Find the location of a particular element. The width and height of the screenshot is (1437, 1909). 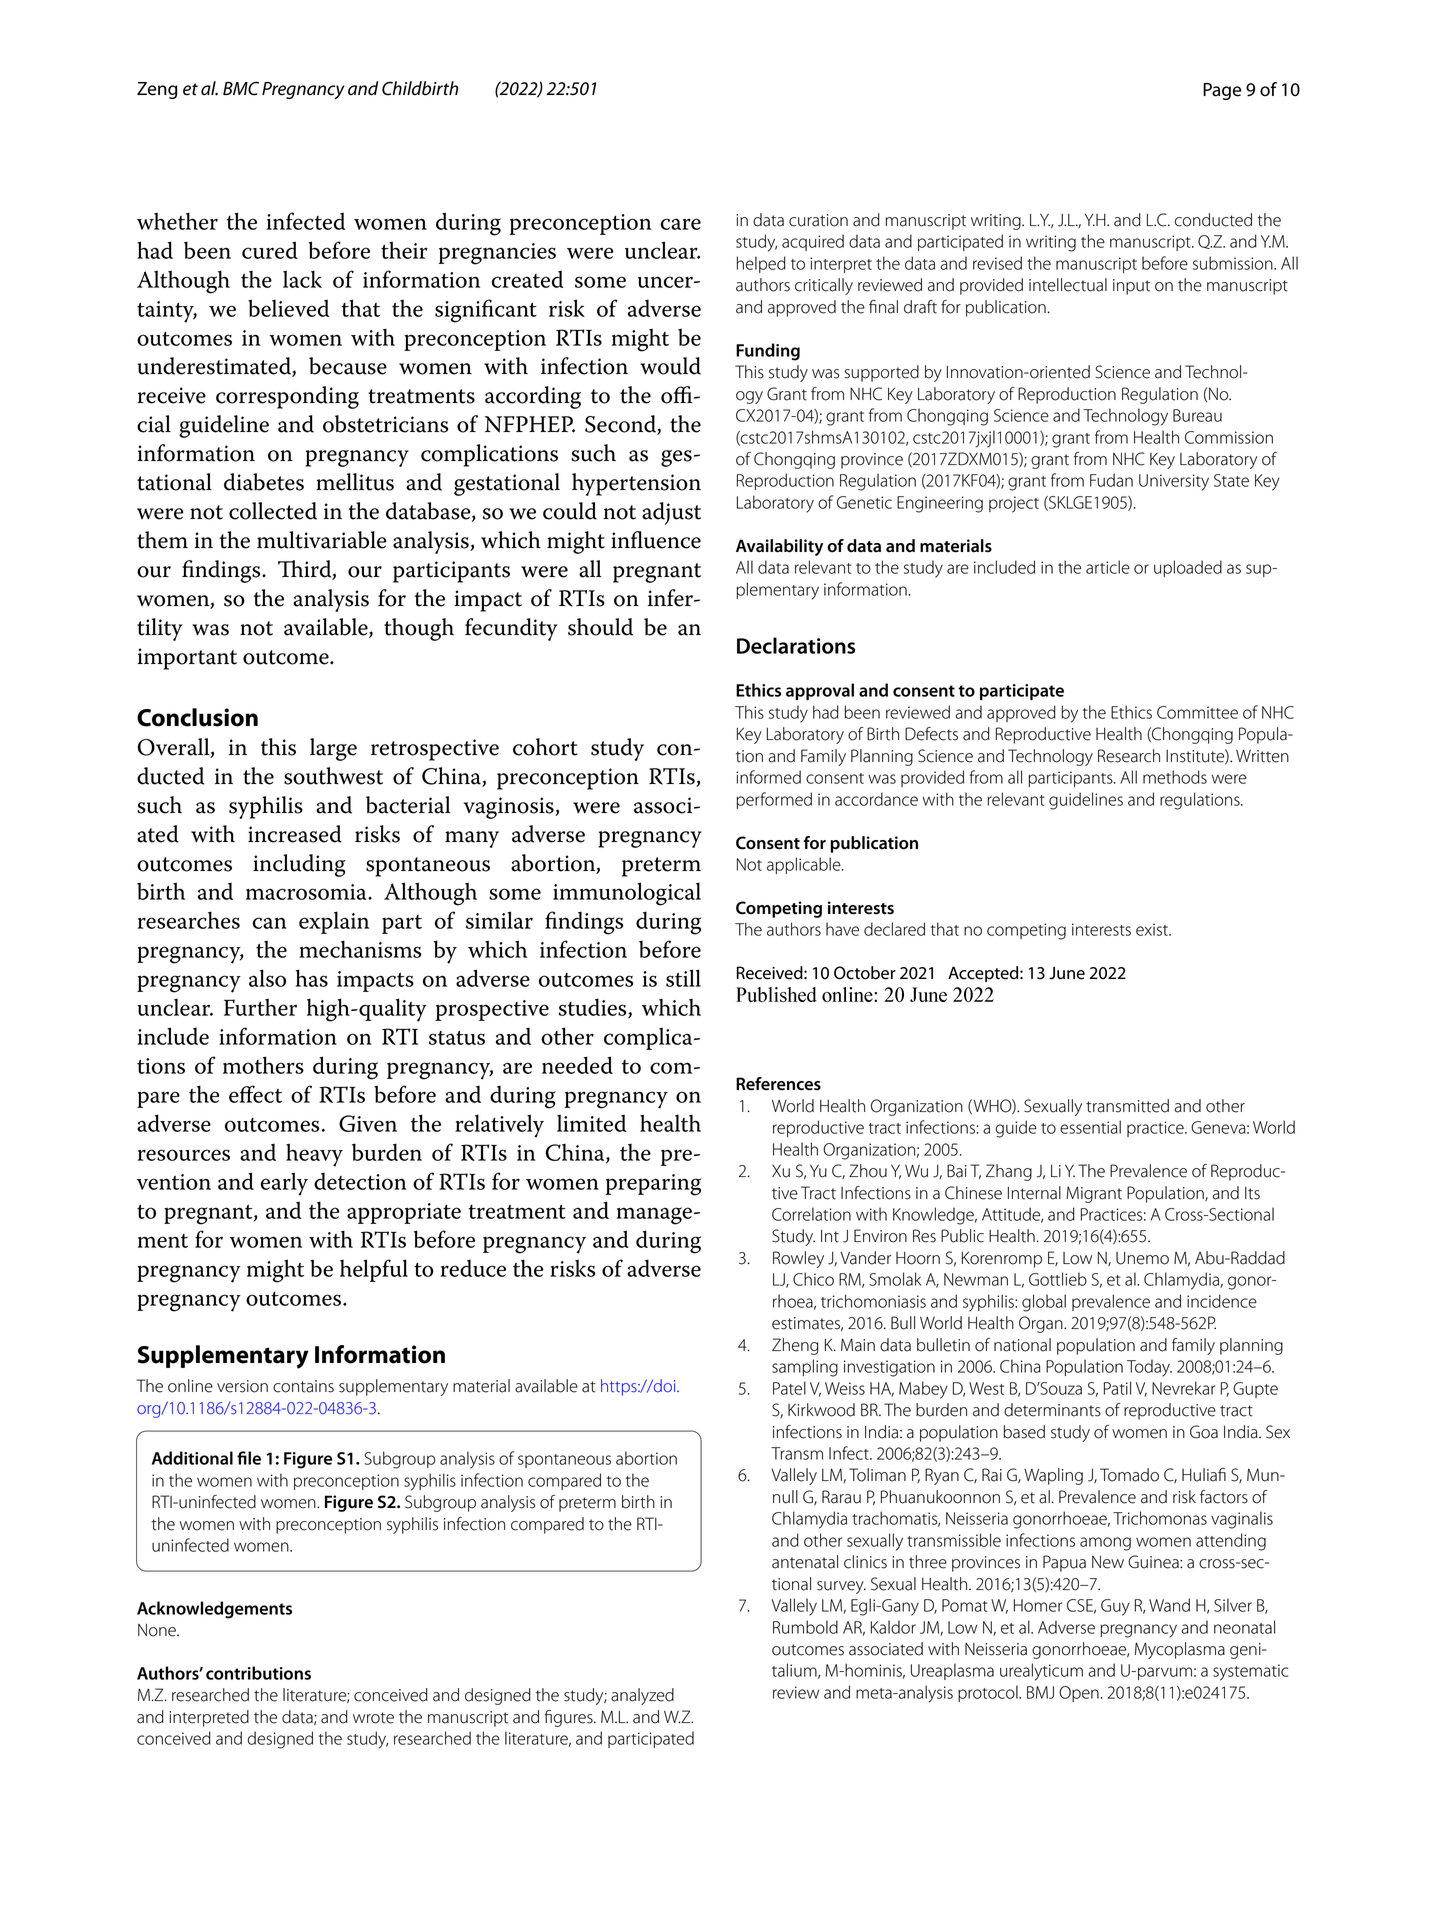

analyzed is located at coordinates (642, 1696).
